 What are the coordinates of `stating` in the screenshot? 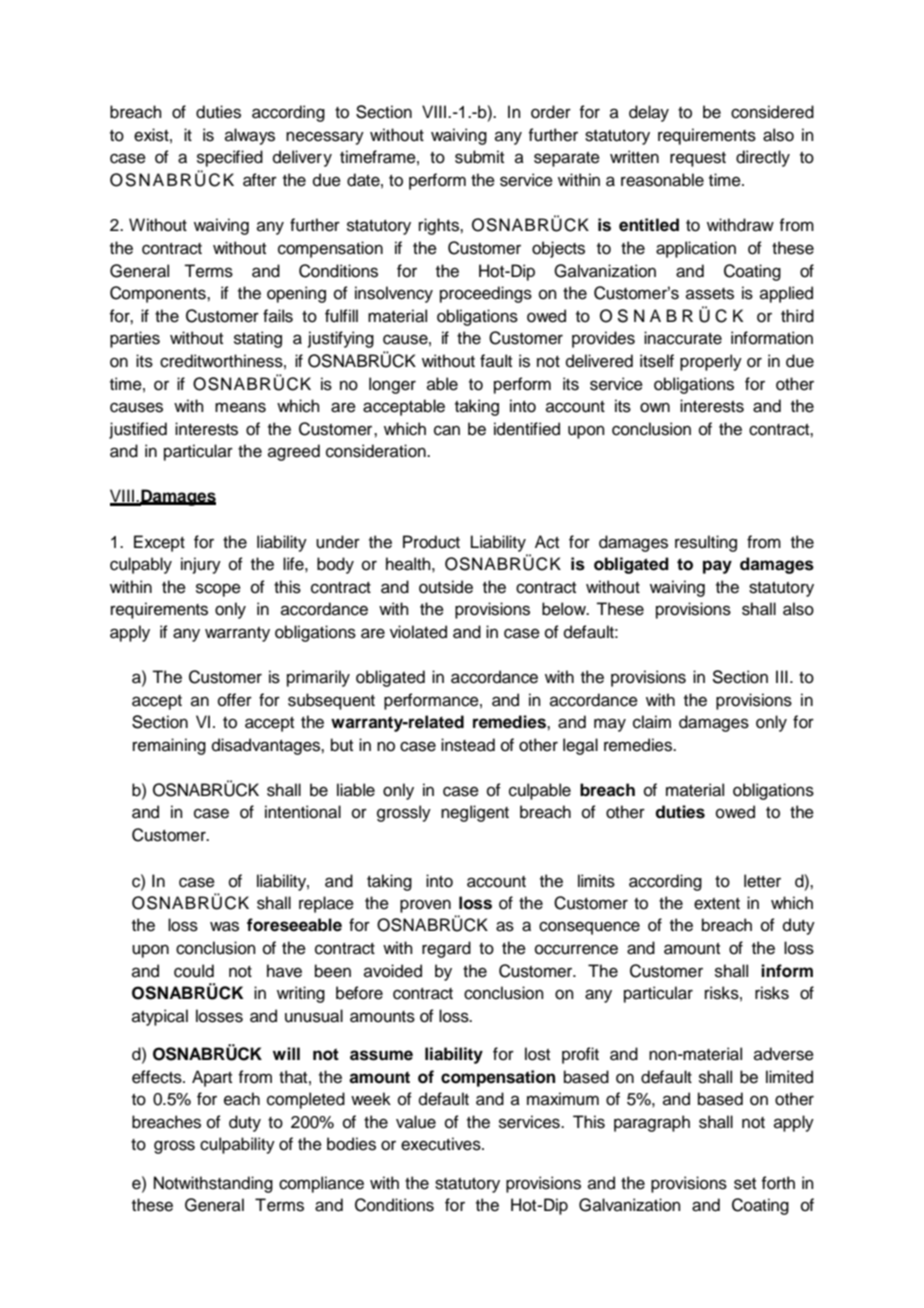 It's located at (258, 339).
